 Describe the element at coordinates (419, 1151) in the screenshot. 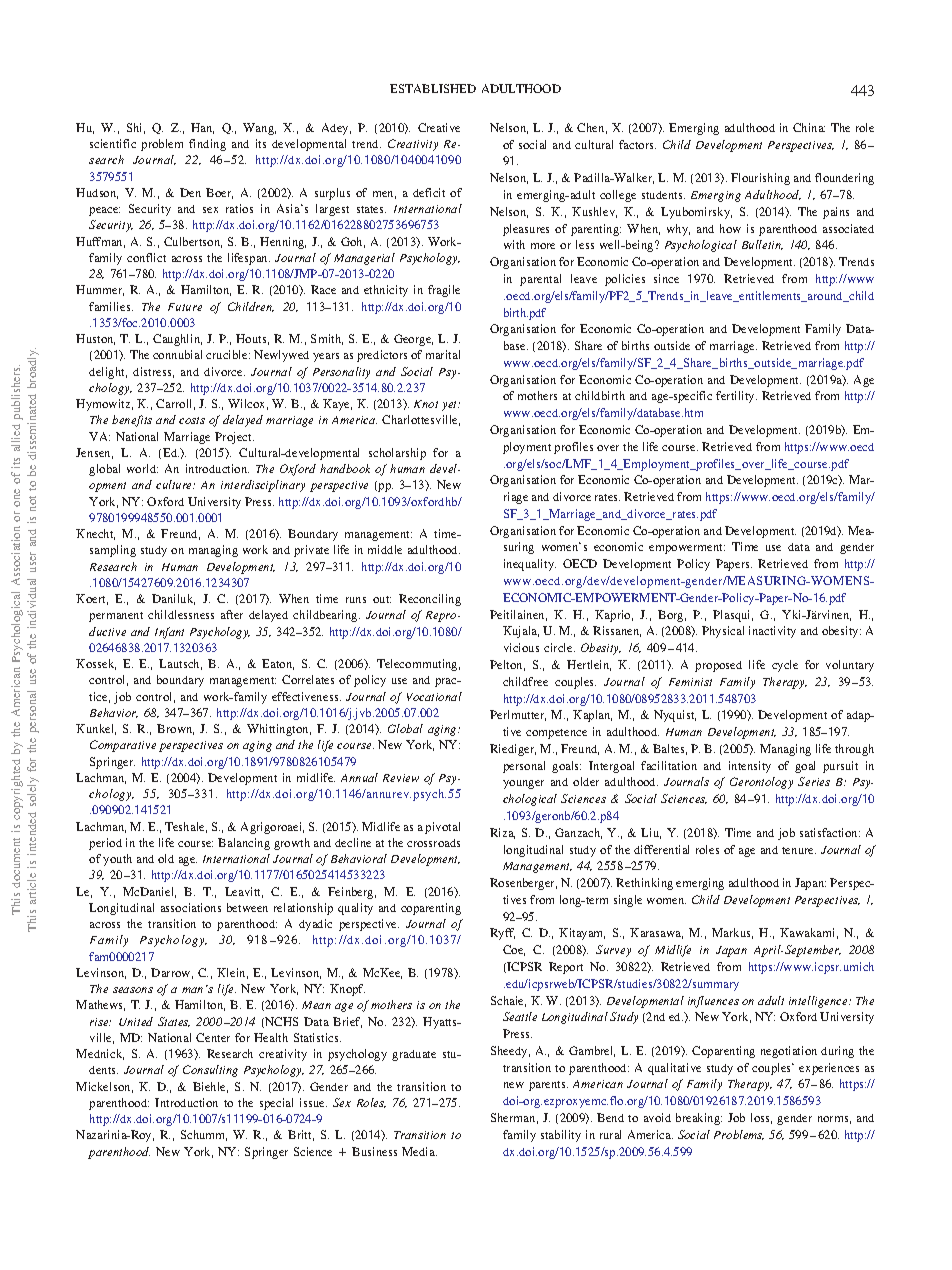

I see `Media` at that location.
